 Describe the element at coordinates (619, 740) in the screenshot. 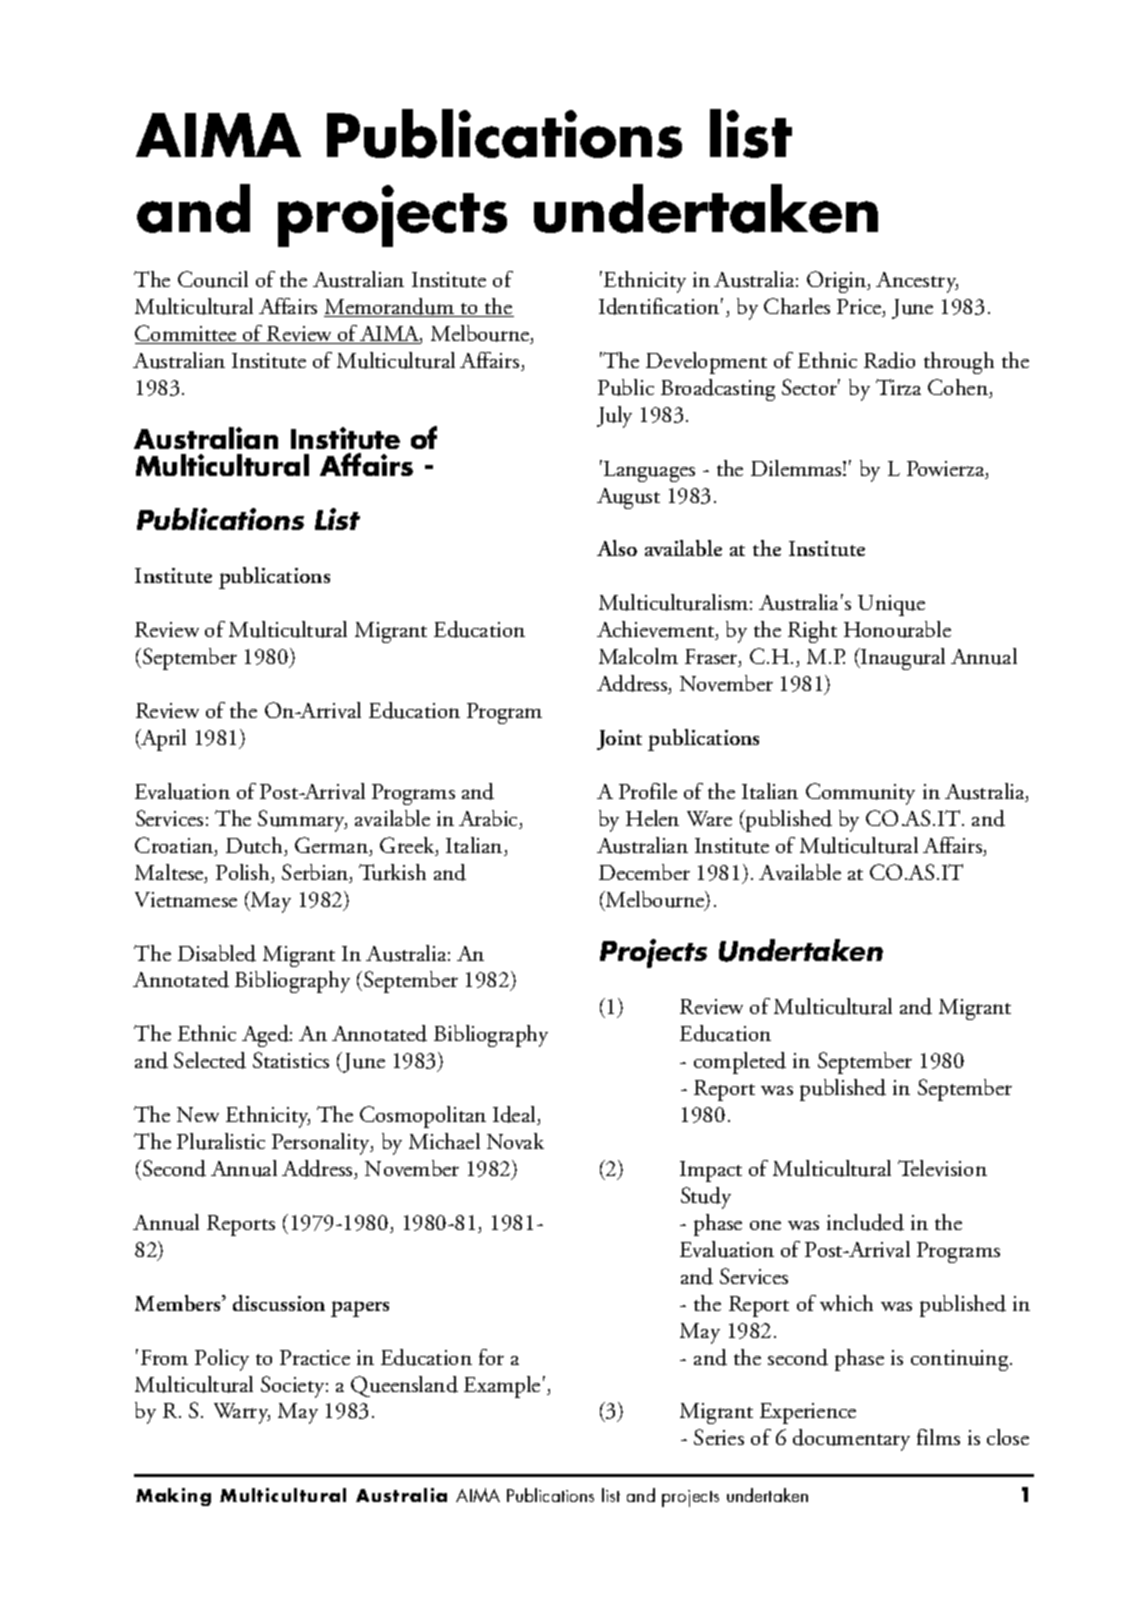

I see `Joint` at that location.
